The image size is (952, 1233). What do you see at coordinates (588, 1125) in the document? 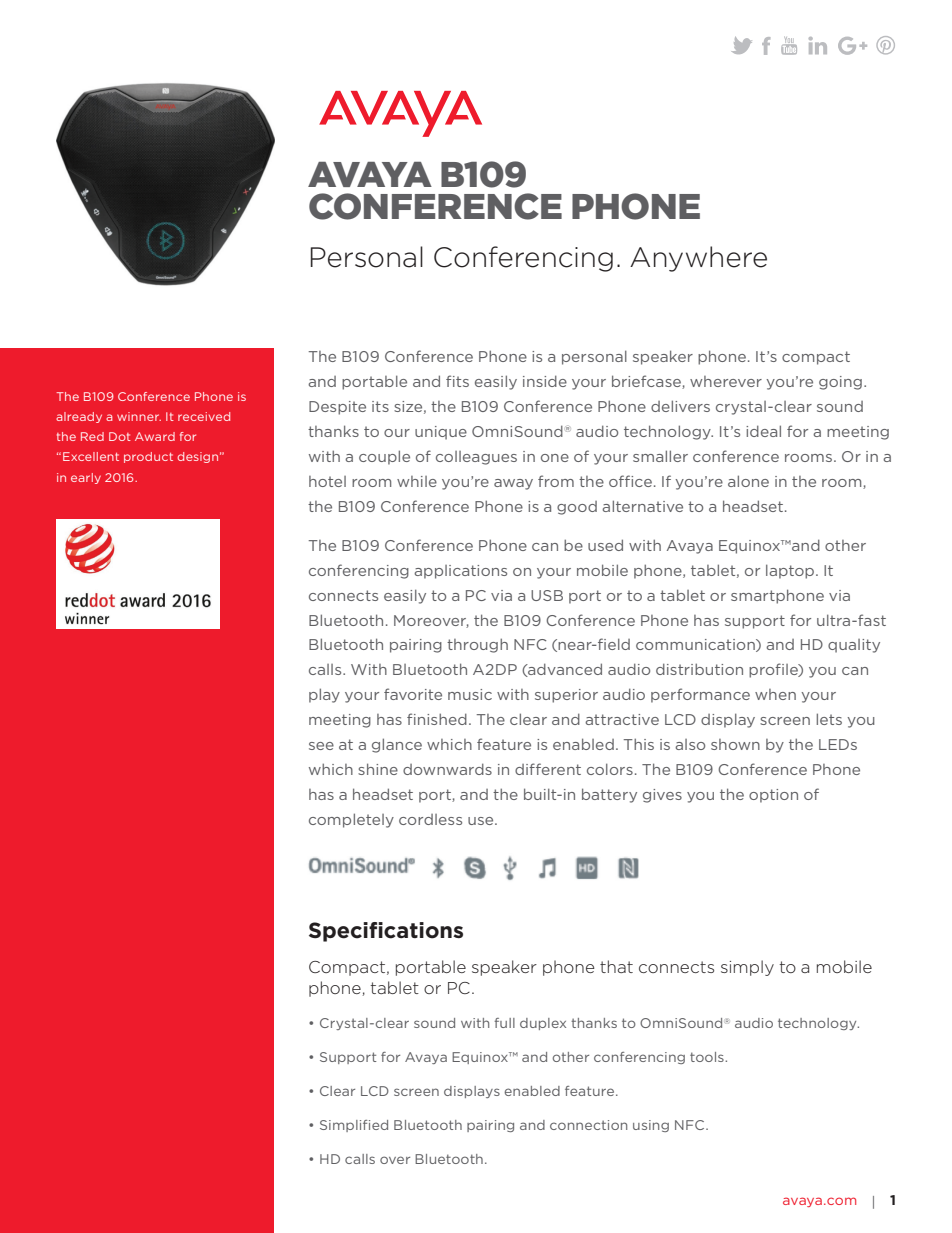
I see `connection` at bounding box center [588, 1125].
